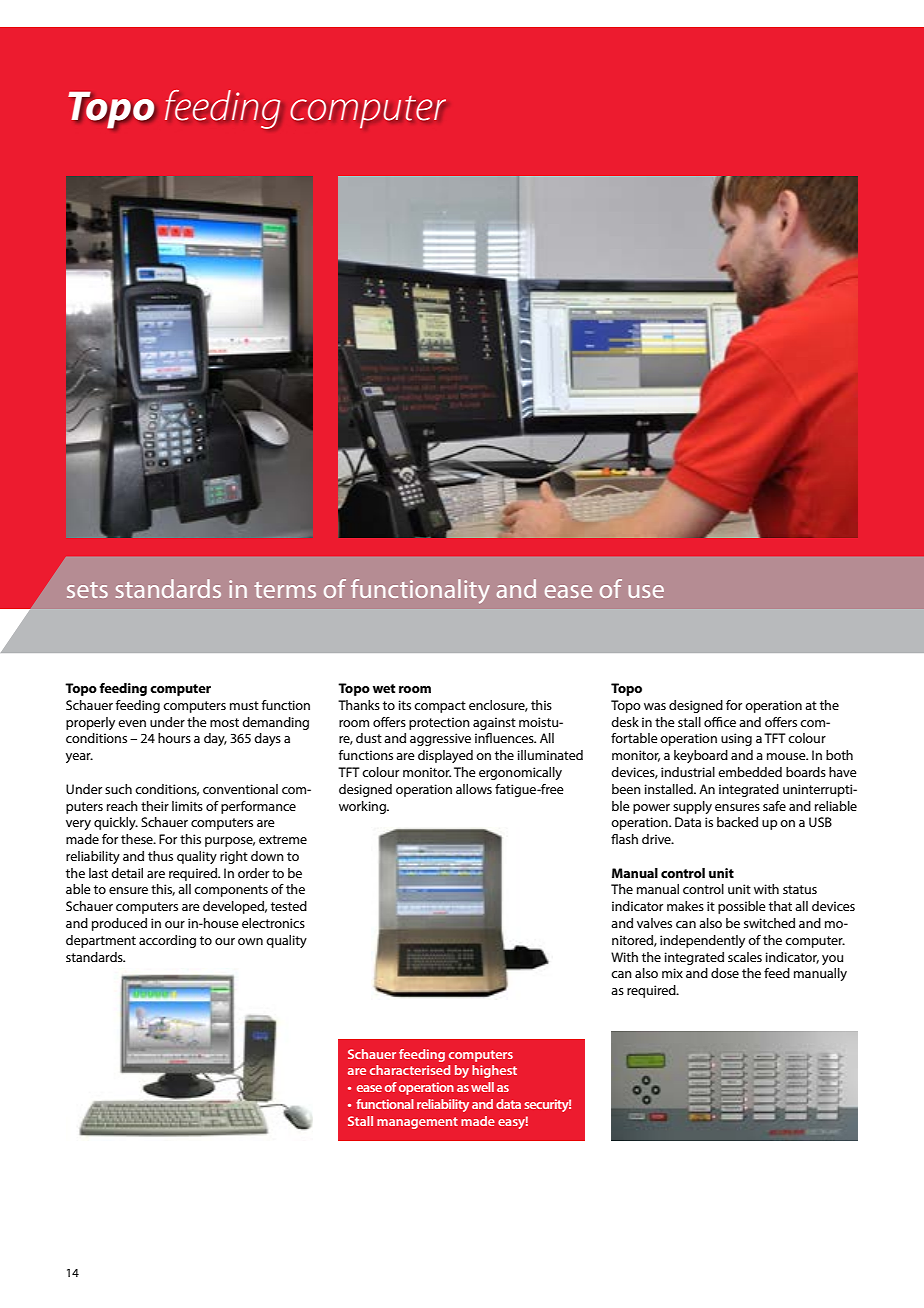  I want to click on was, so click(655, 706).
